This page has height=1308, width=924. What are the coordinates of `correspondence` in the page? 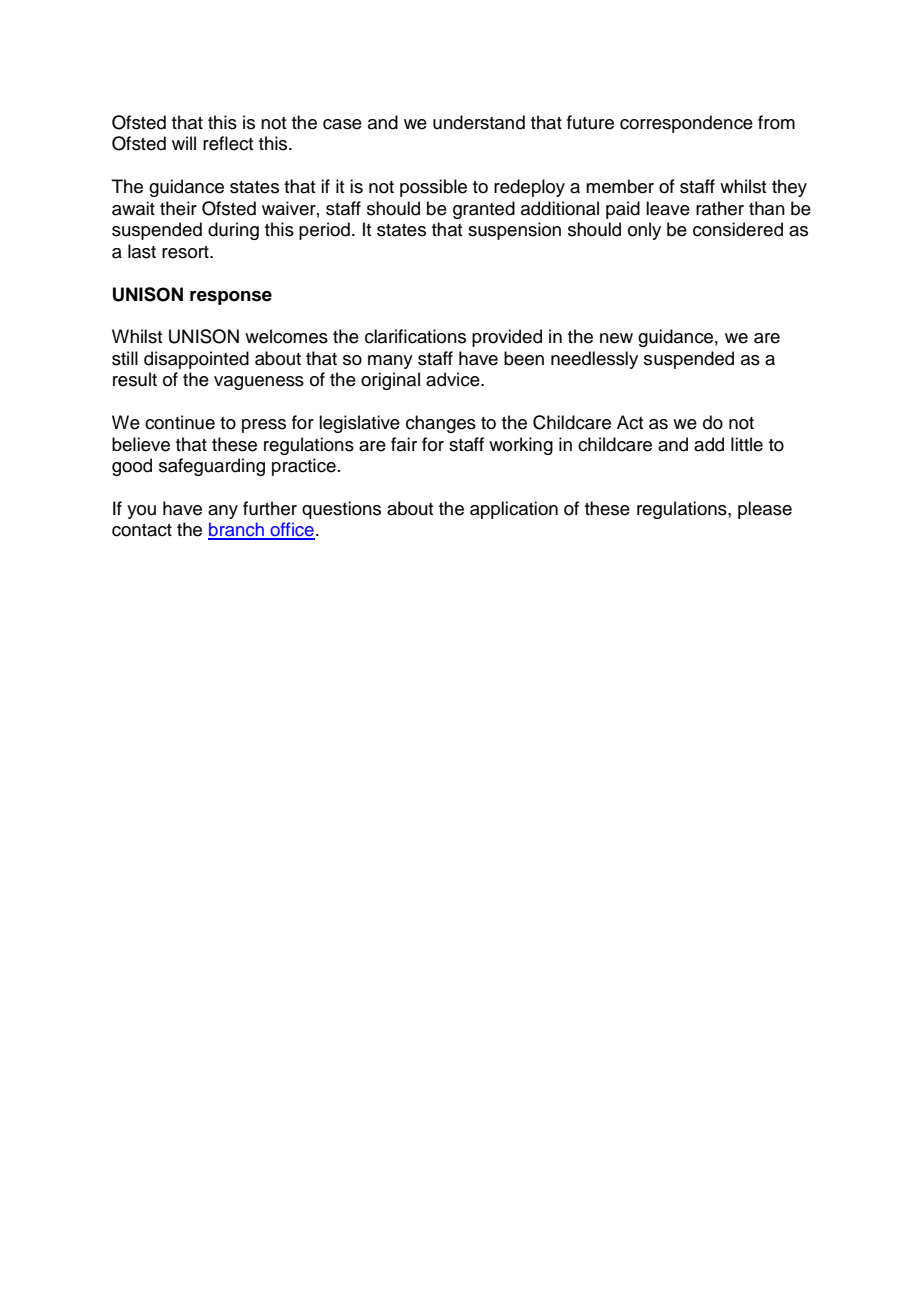 It's located at (686, 124).
